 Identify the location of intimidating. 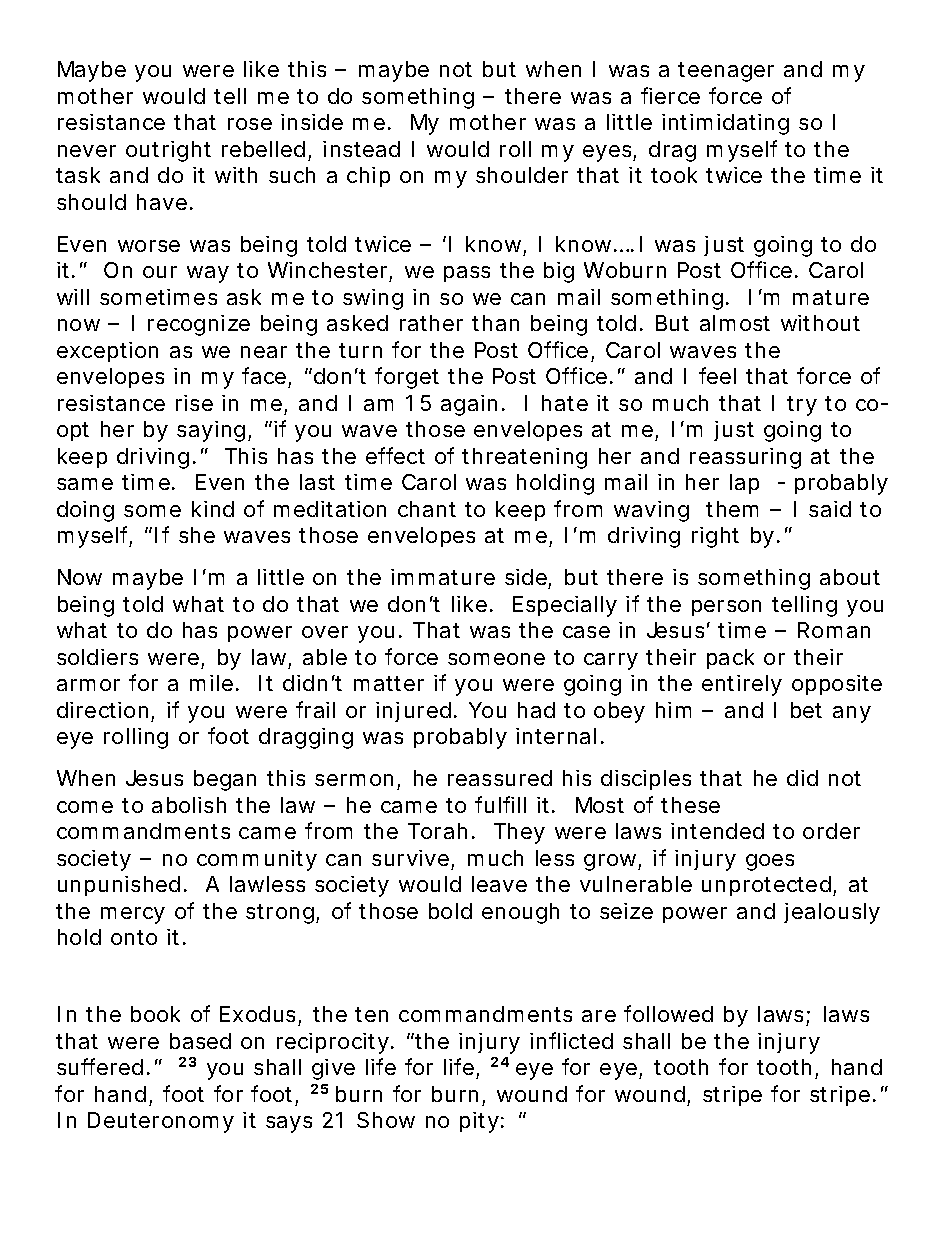
(725, 124).
